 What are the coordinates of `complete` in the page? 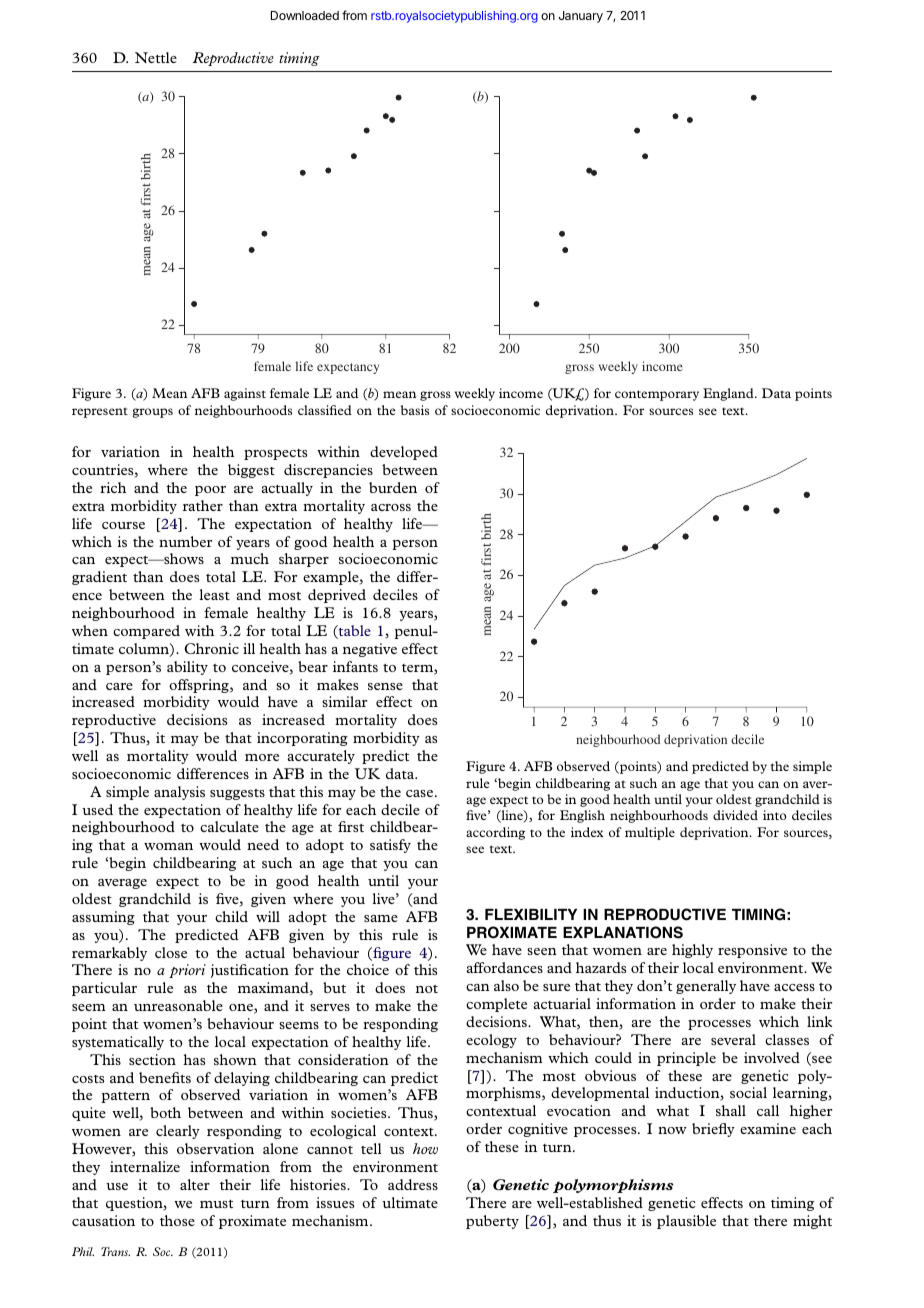 It's located at (496, 1005).
